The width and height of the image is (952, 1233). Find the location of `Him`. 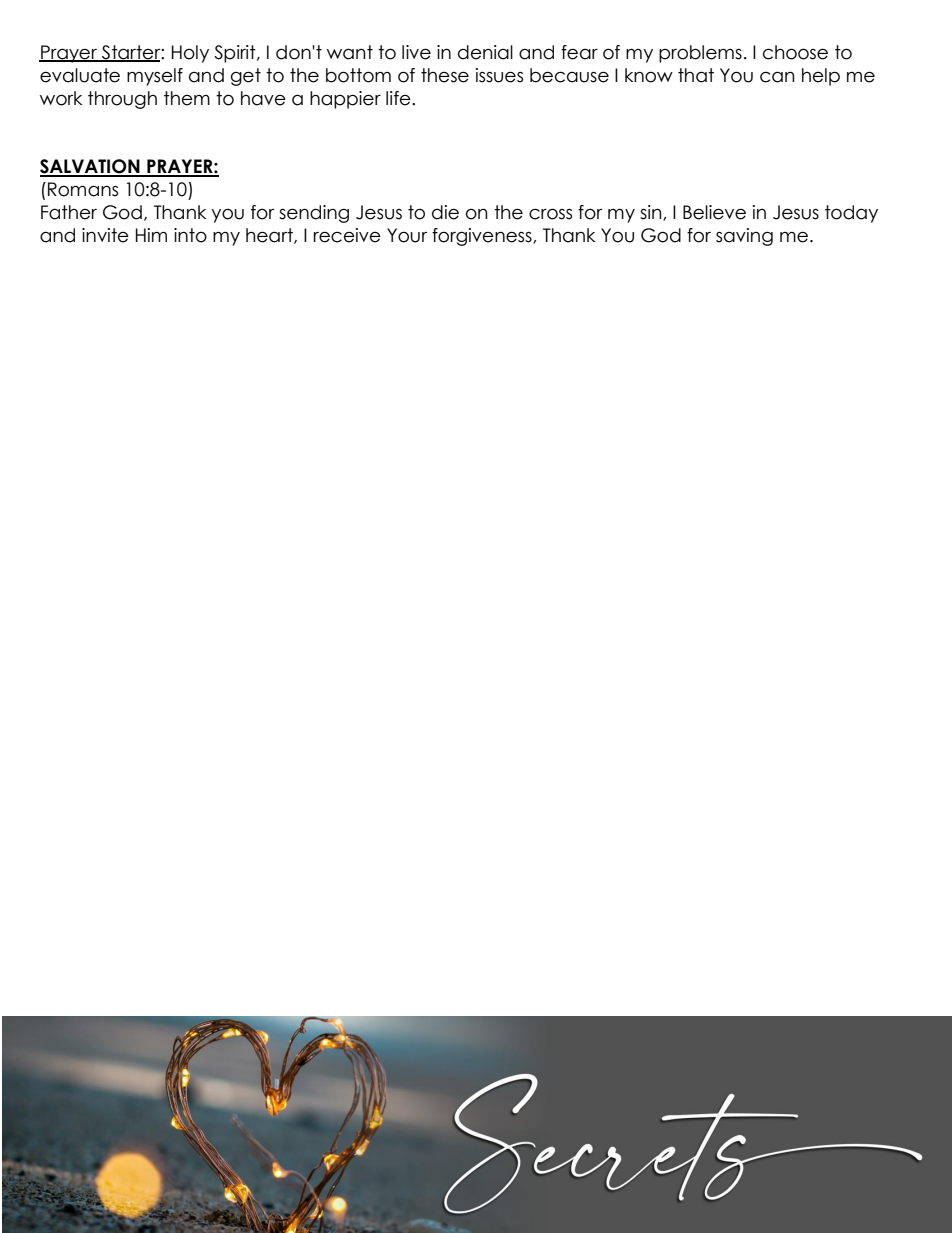

Him is located at coordinates (151, 235).
